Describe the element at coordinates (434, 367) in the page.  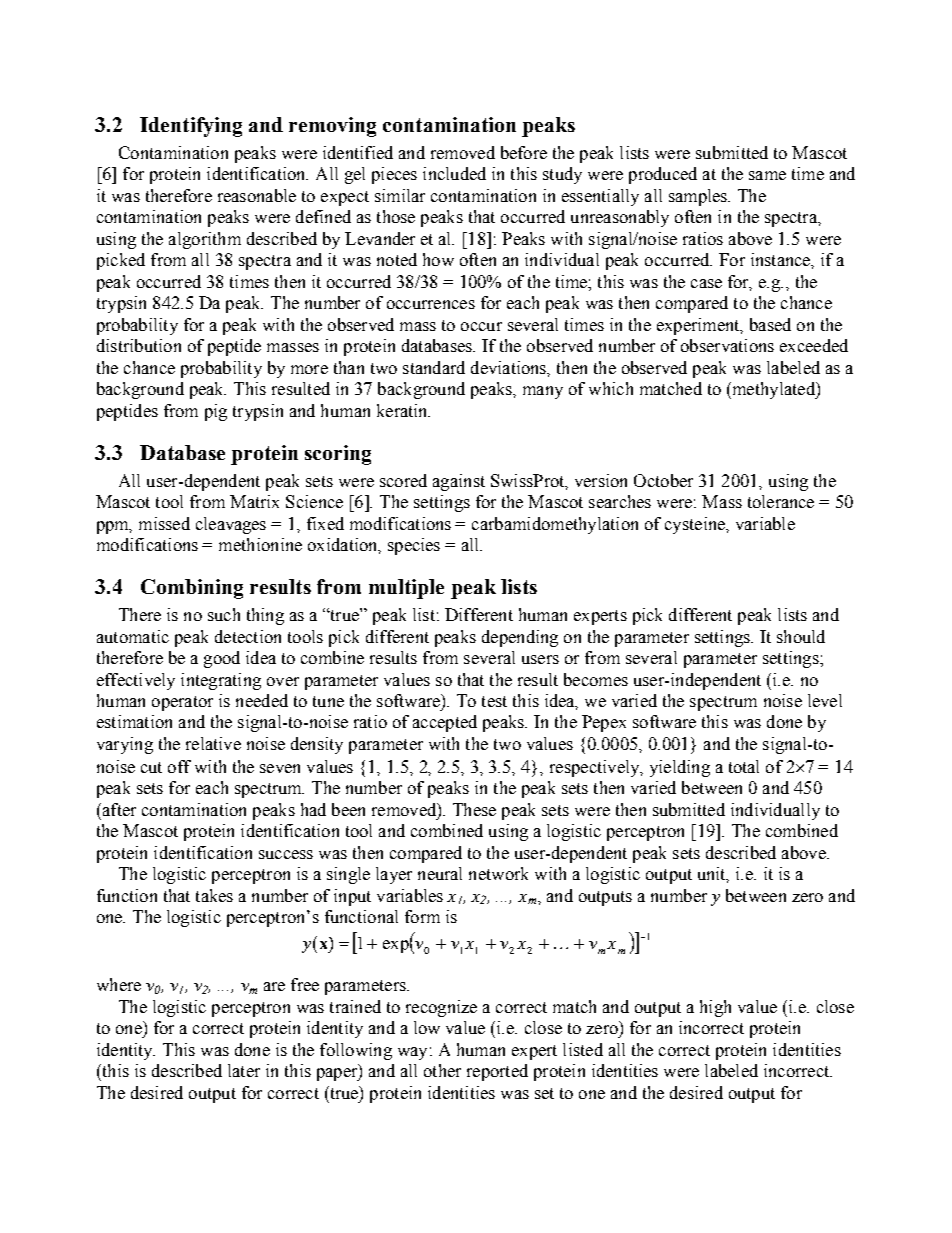
I see `standard` at that location.
